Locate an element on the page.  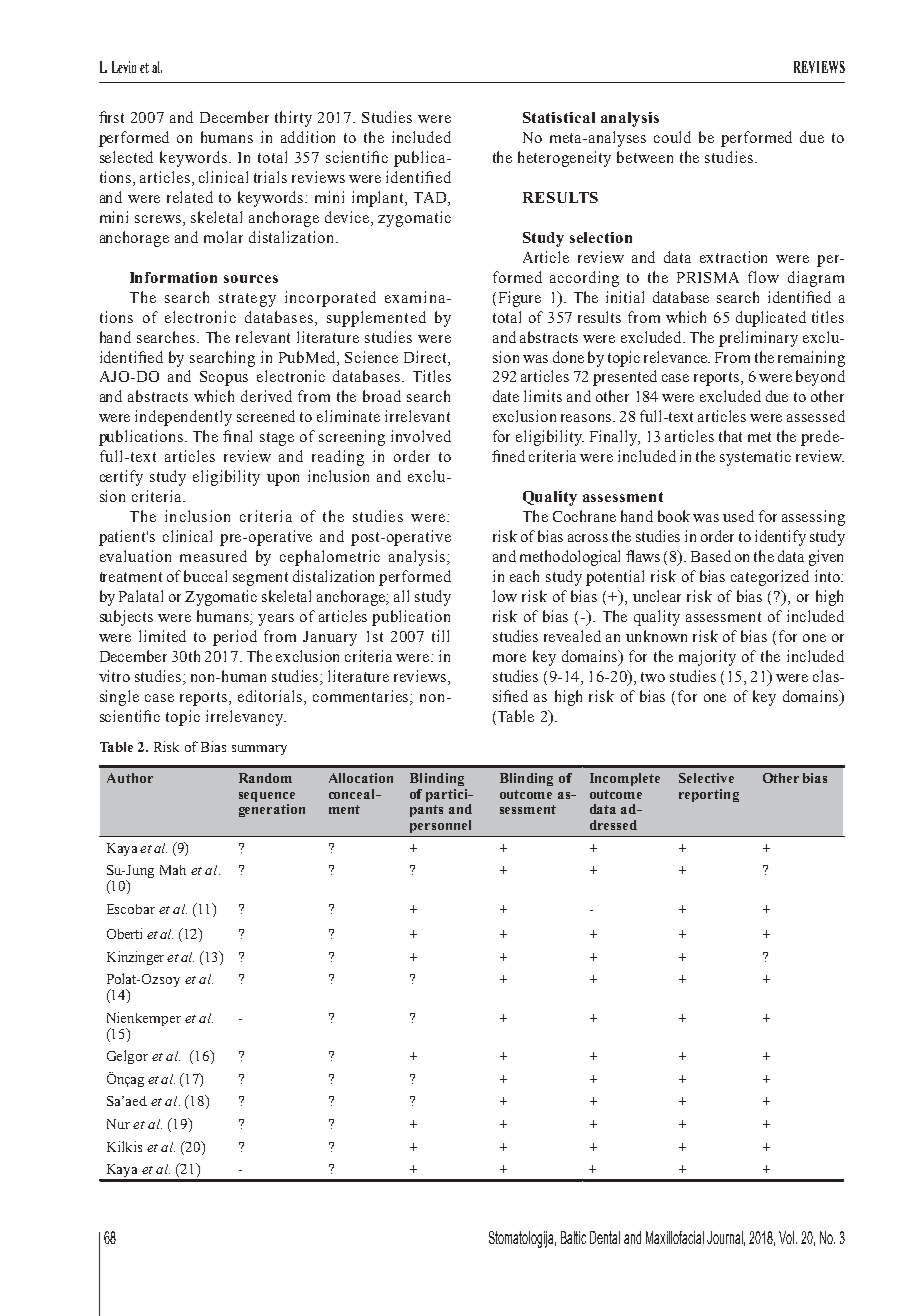
Baltic is located at coordinates (573, 1237).
